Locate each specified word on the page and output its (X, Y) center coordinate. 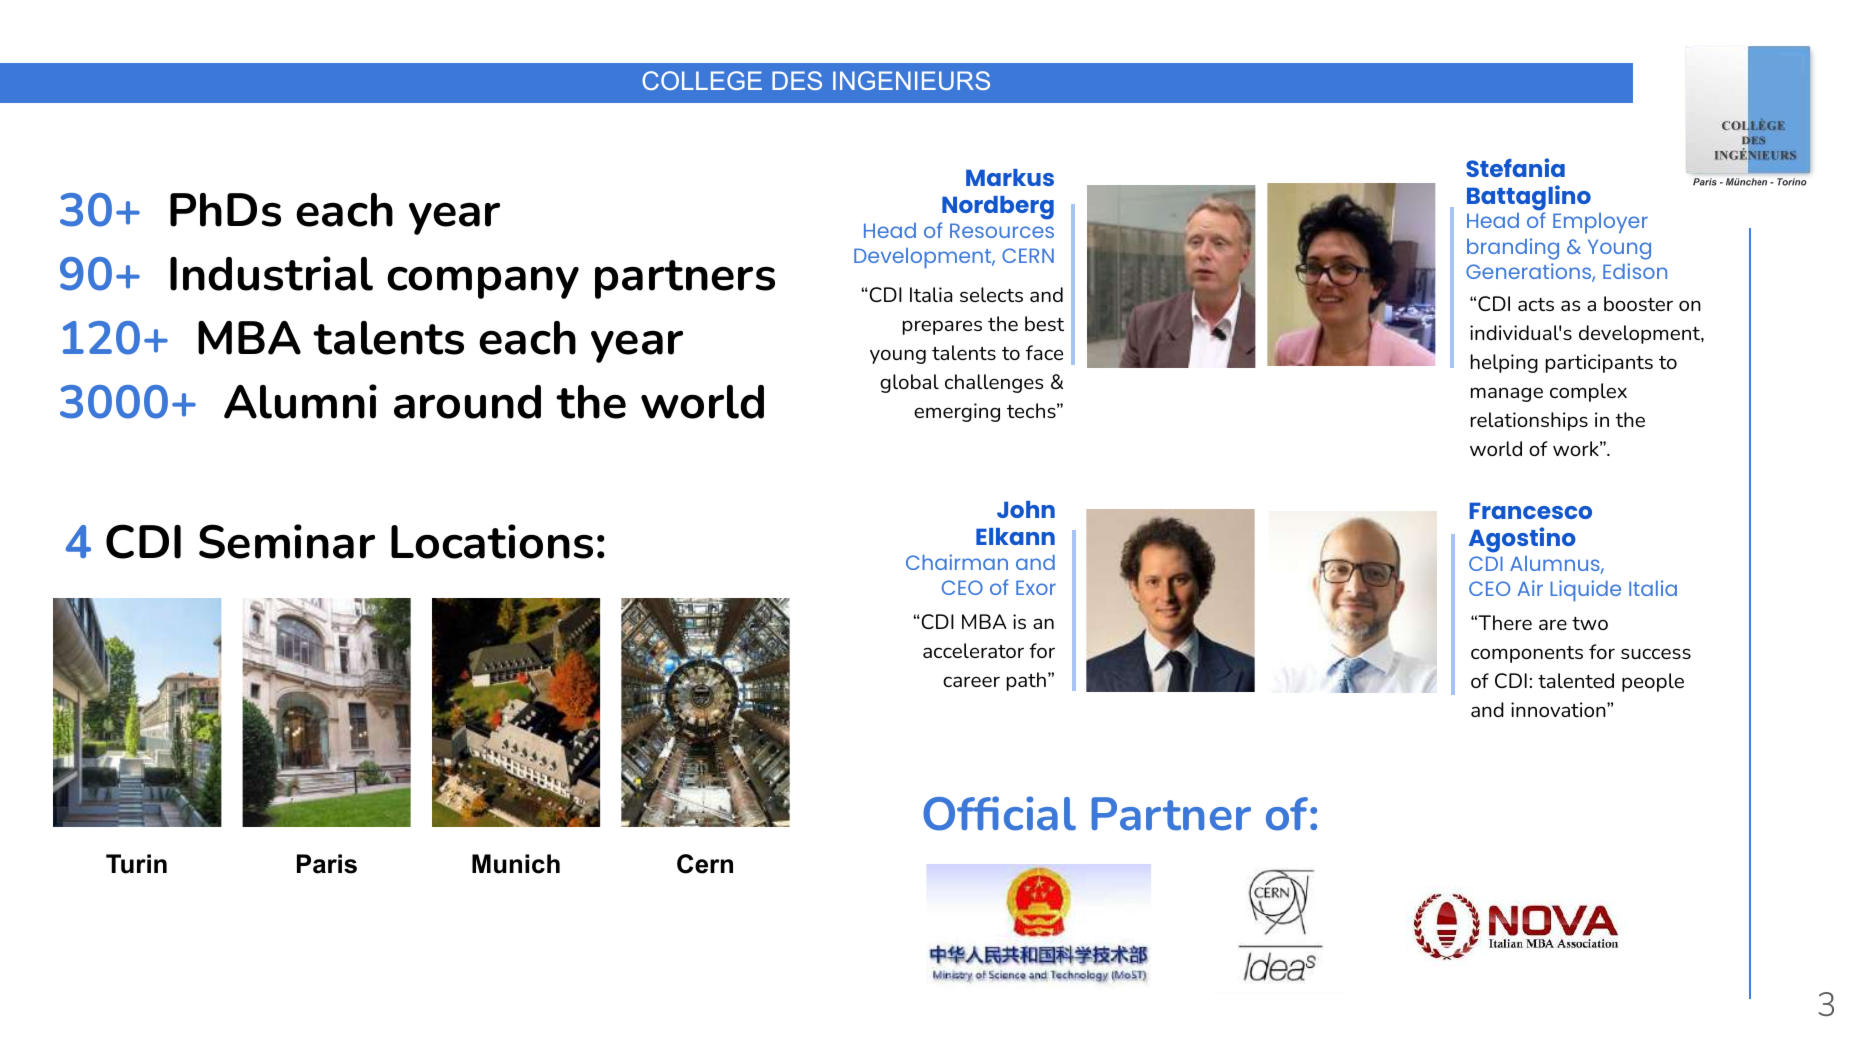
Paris (327, 864)
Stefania (1515, 167)
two (1590, 623)
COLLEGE (702, 80)
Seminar (287, 541)
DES (797, 80)
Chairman (957, 562)
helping (1504, 363)
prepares (942, 327)
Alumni (300, 401)
